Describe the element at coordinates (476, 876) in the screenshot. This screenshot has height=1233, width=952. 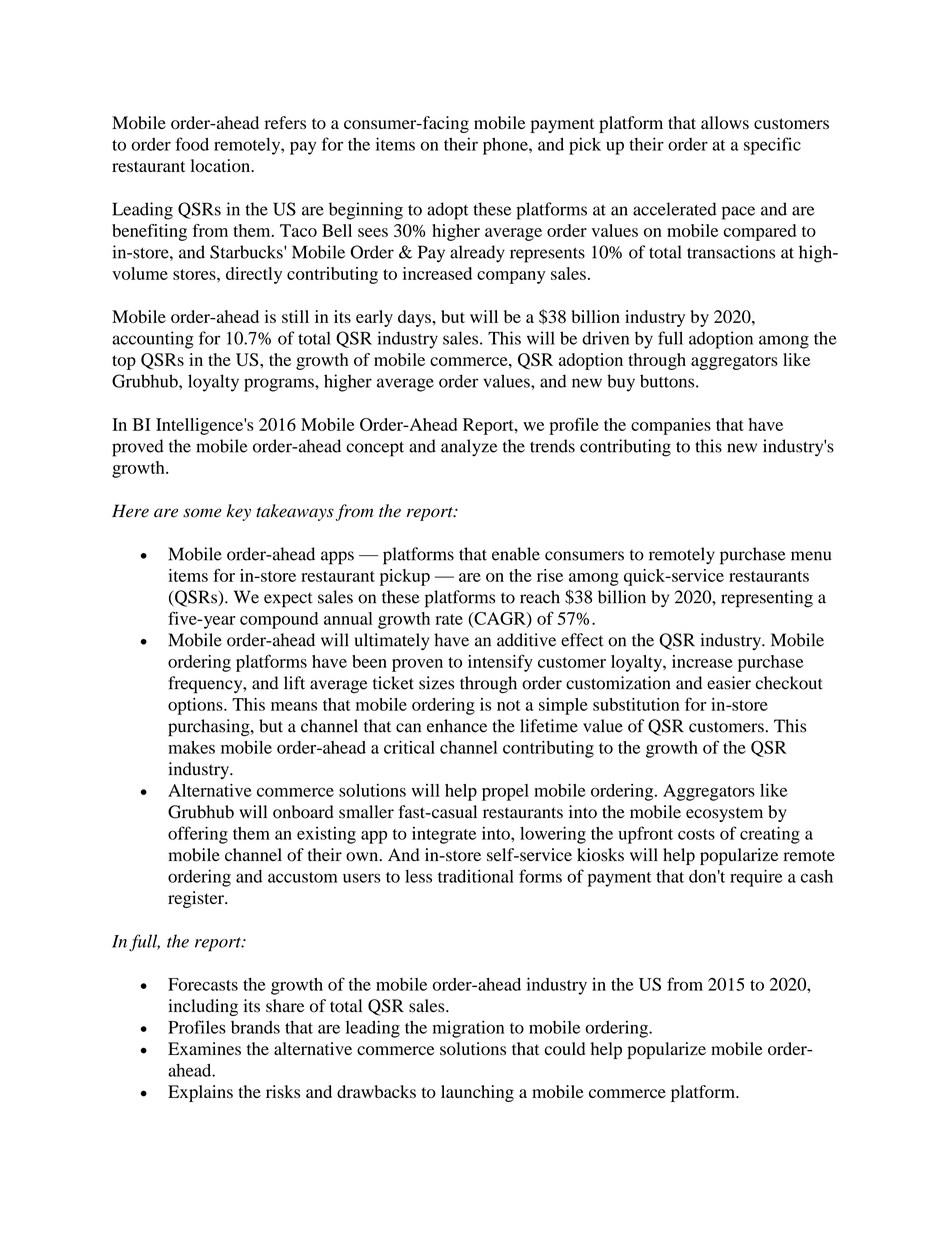
I see `traditional` at that location.
